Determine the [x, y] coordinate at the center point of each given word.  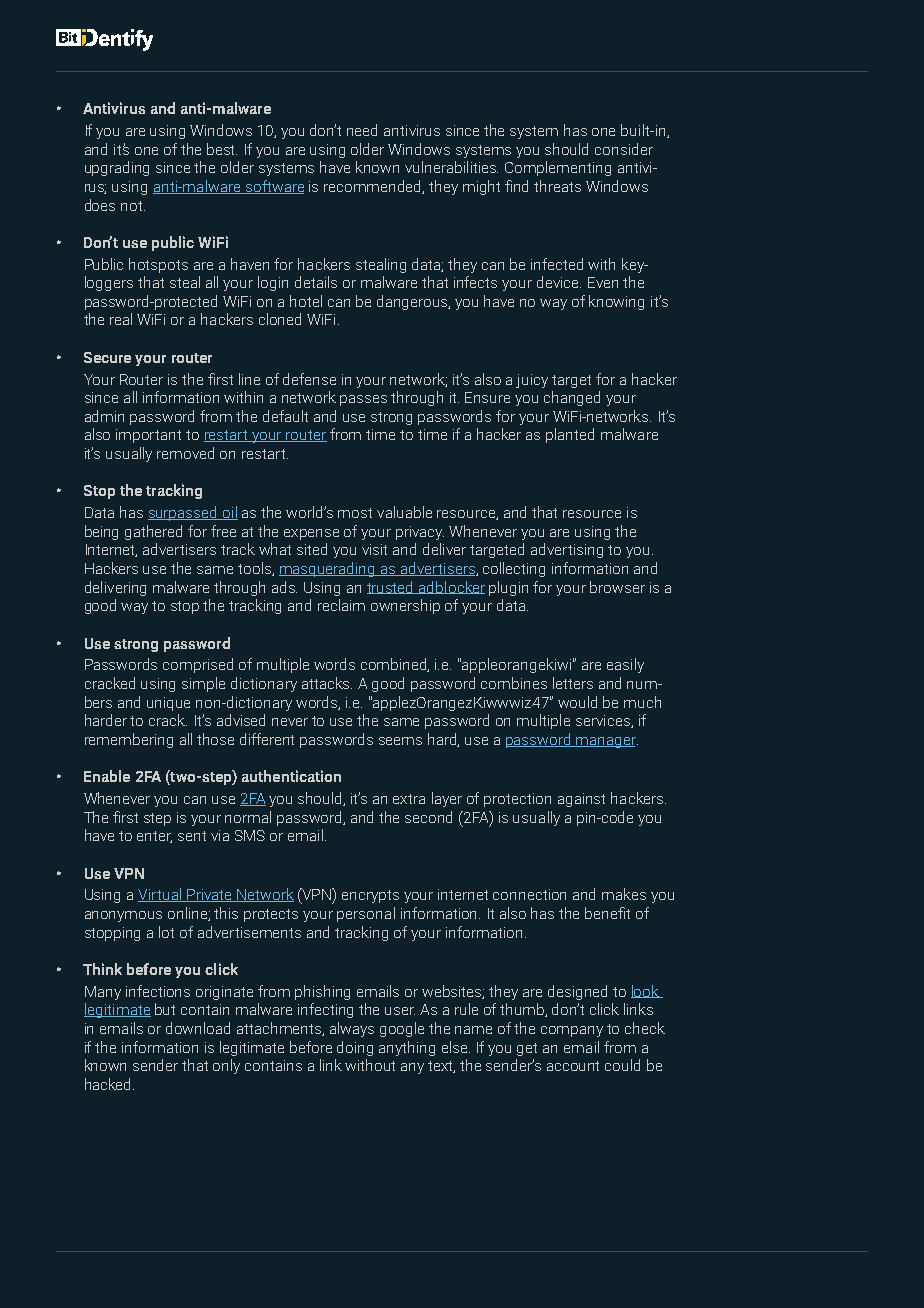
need [362, 130]
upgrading [117, 168]
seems [400, 741]
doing [355, 1048]
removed [185, 453]
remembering [129, 740]
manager [606, 742]
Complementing [558, 168]
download [198, 1028]
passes [363, 400]
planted [570, 435]
